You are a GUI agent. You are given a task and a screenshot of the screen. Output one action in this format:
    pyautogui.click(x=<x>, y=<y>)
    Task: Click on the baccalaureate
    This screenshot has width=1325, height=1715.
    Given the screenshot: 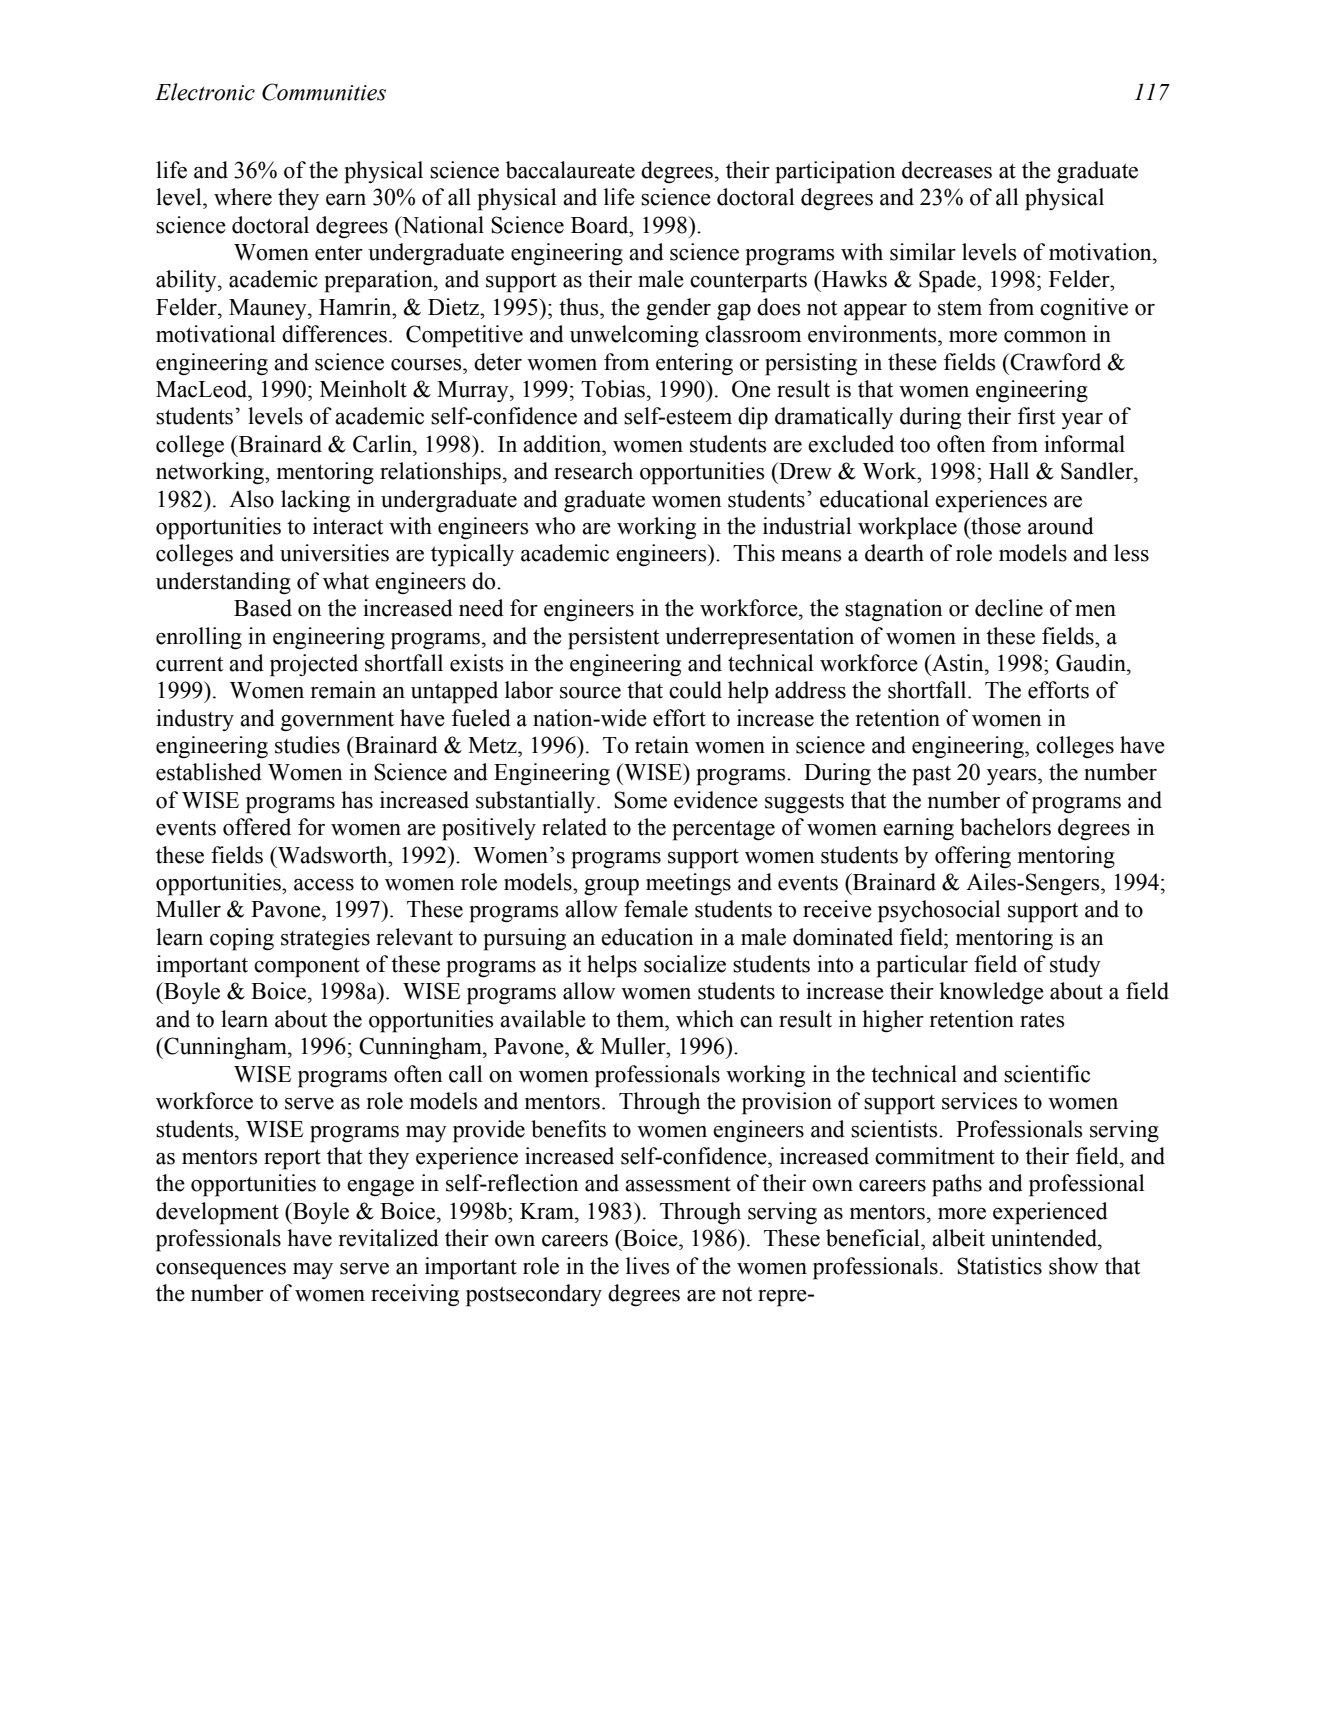 What is the action you would take?
    pyautogui.click(x=570, y=170)
